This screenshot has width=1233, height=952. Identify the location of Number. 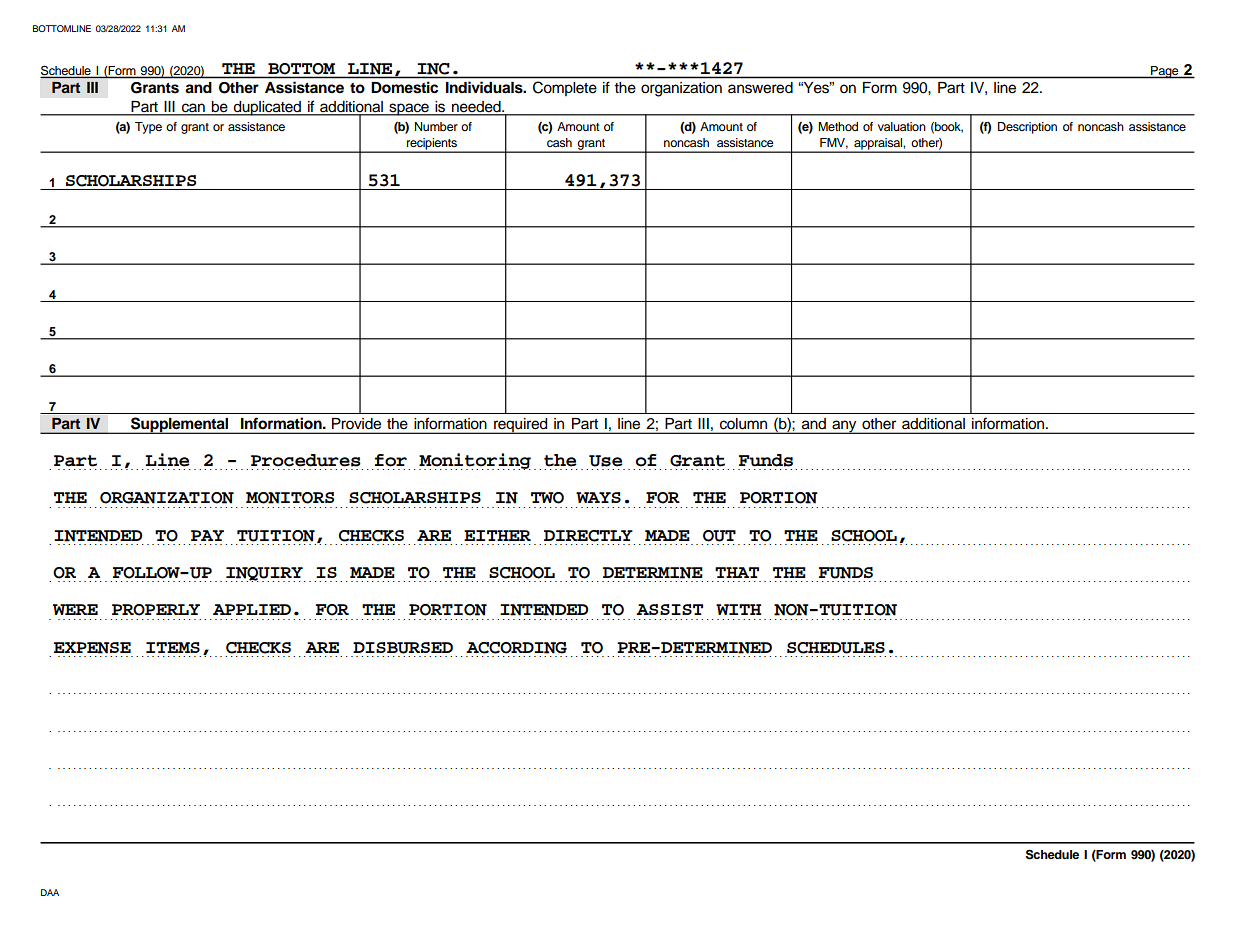
(436, 126).
